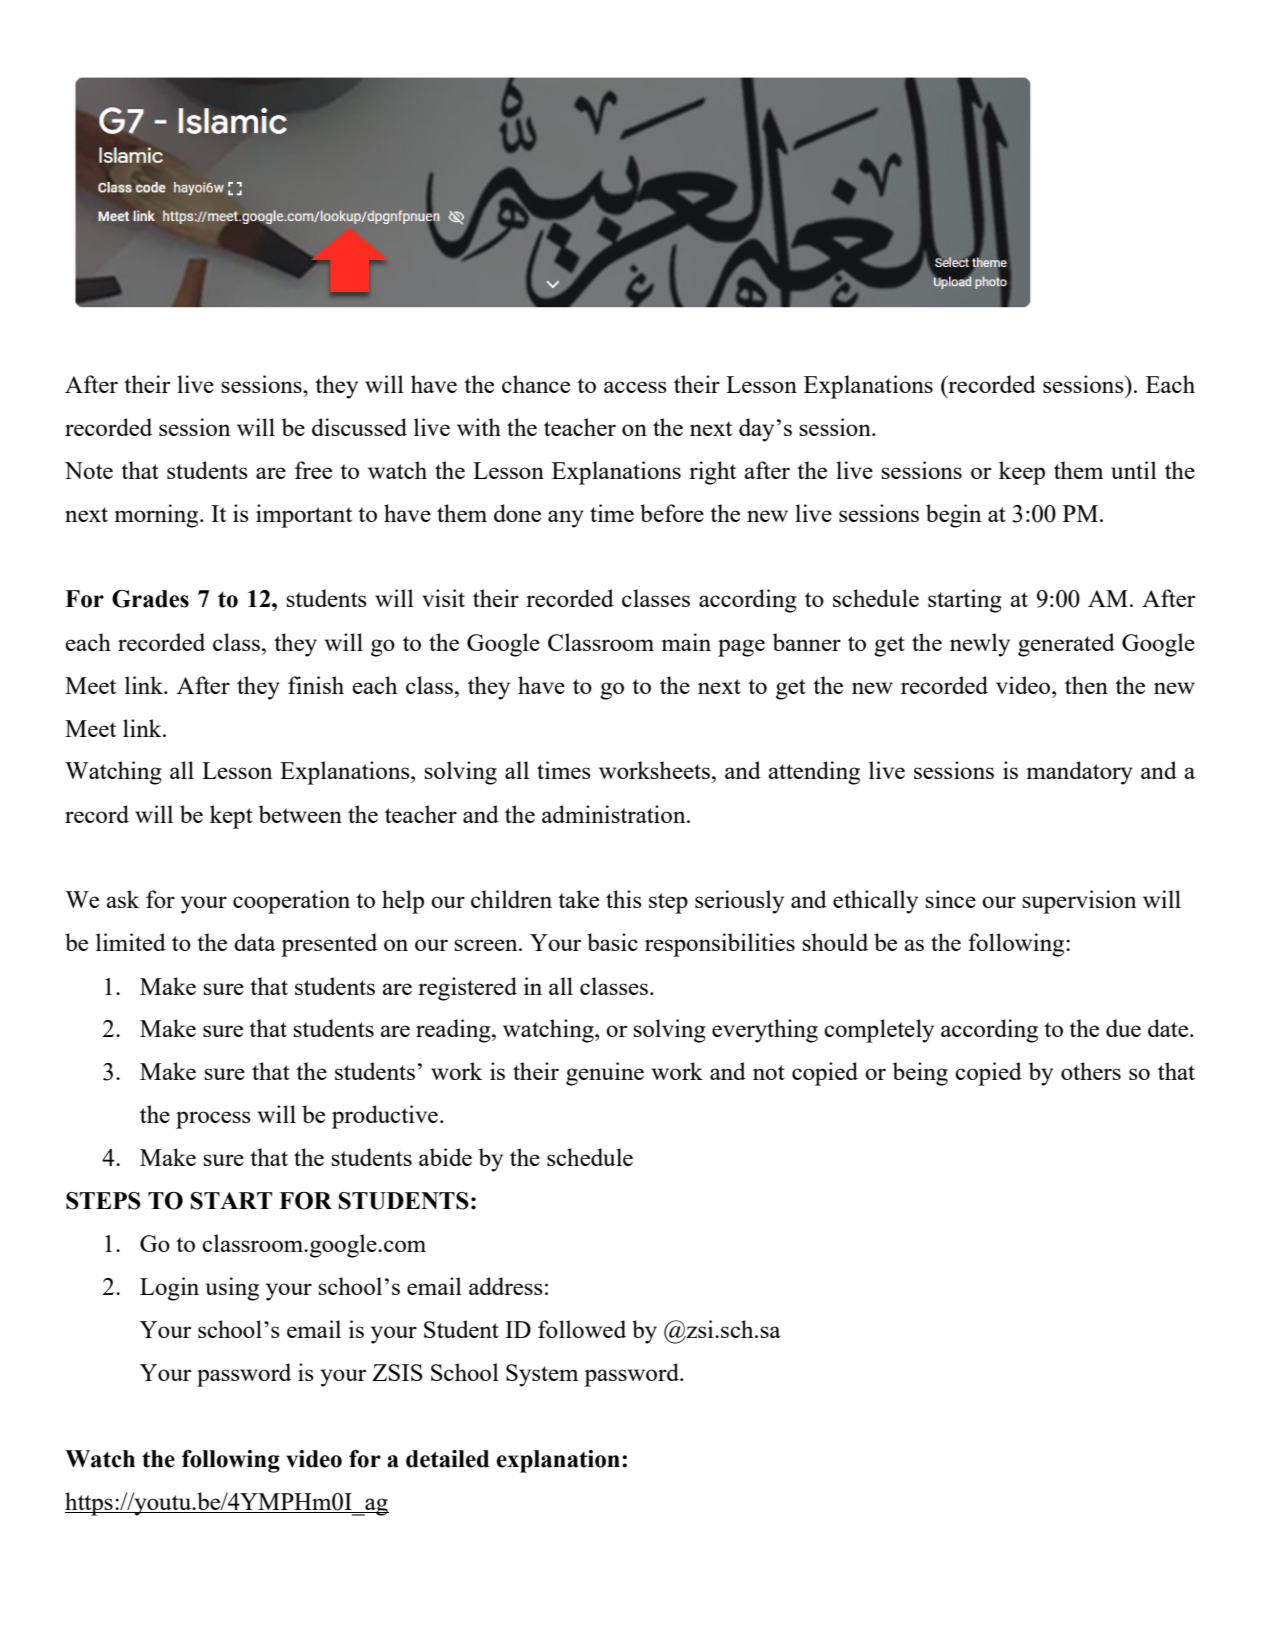 The width and height of the screenshot is (1270, 1644). I want to click on supervision, so click(1079, 902).
